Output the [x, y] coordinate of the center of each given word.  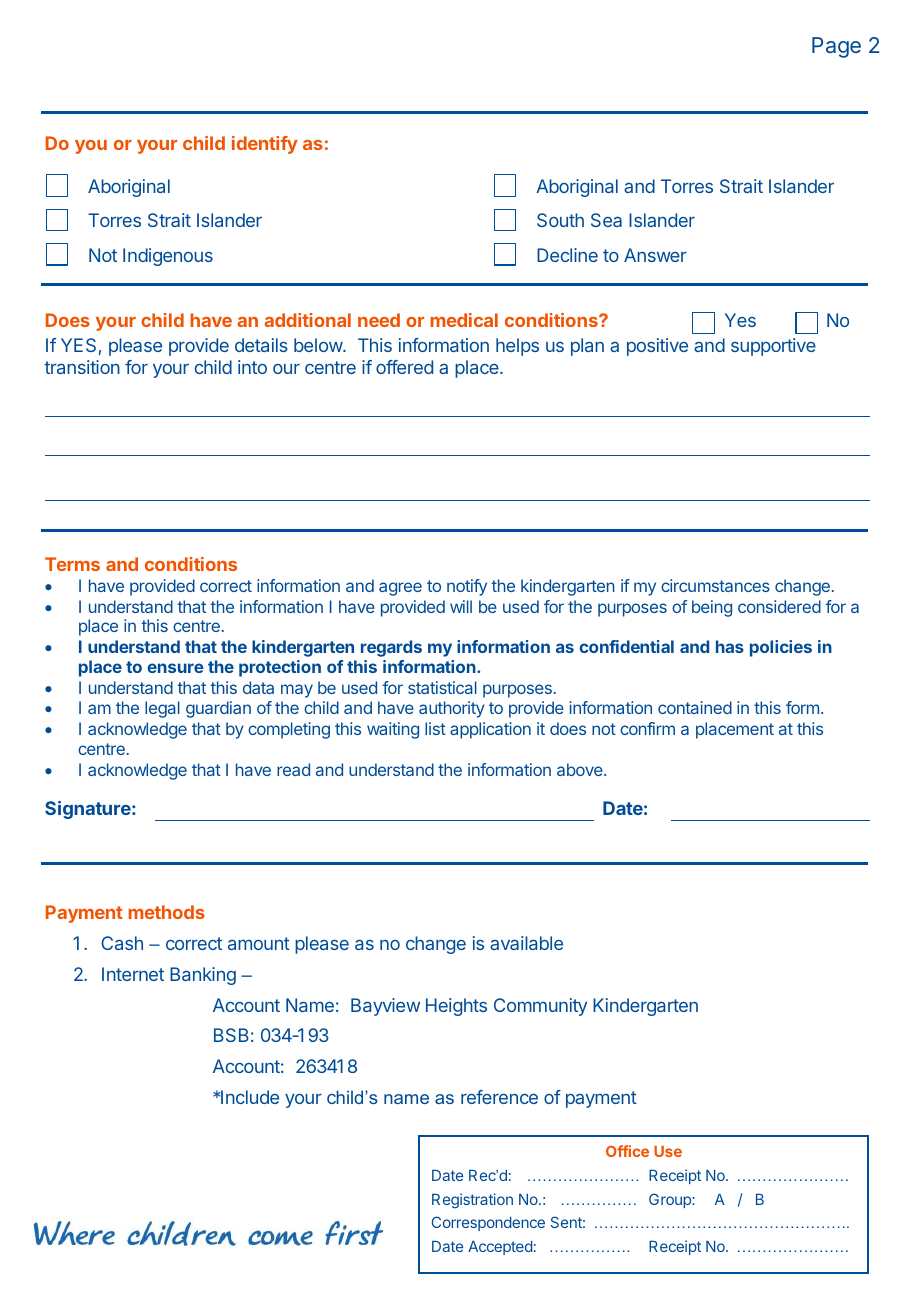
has [730, 646]
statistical [442, 687]
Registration [472, 1201]
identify [265, 145]
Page [836, 47]
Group [671, 1200]
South [560, 220]
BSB [231, 1035]
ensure [175, 668]
